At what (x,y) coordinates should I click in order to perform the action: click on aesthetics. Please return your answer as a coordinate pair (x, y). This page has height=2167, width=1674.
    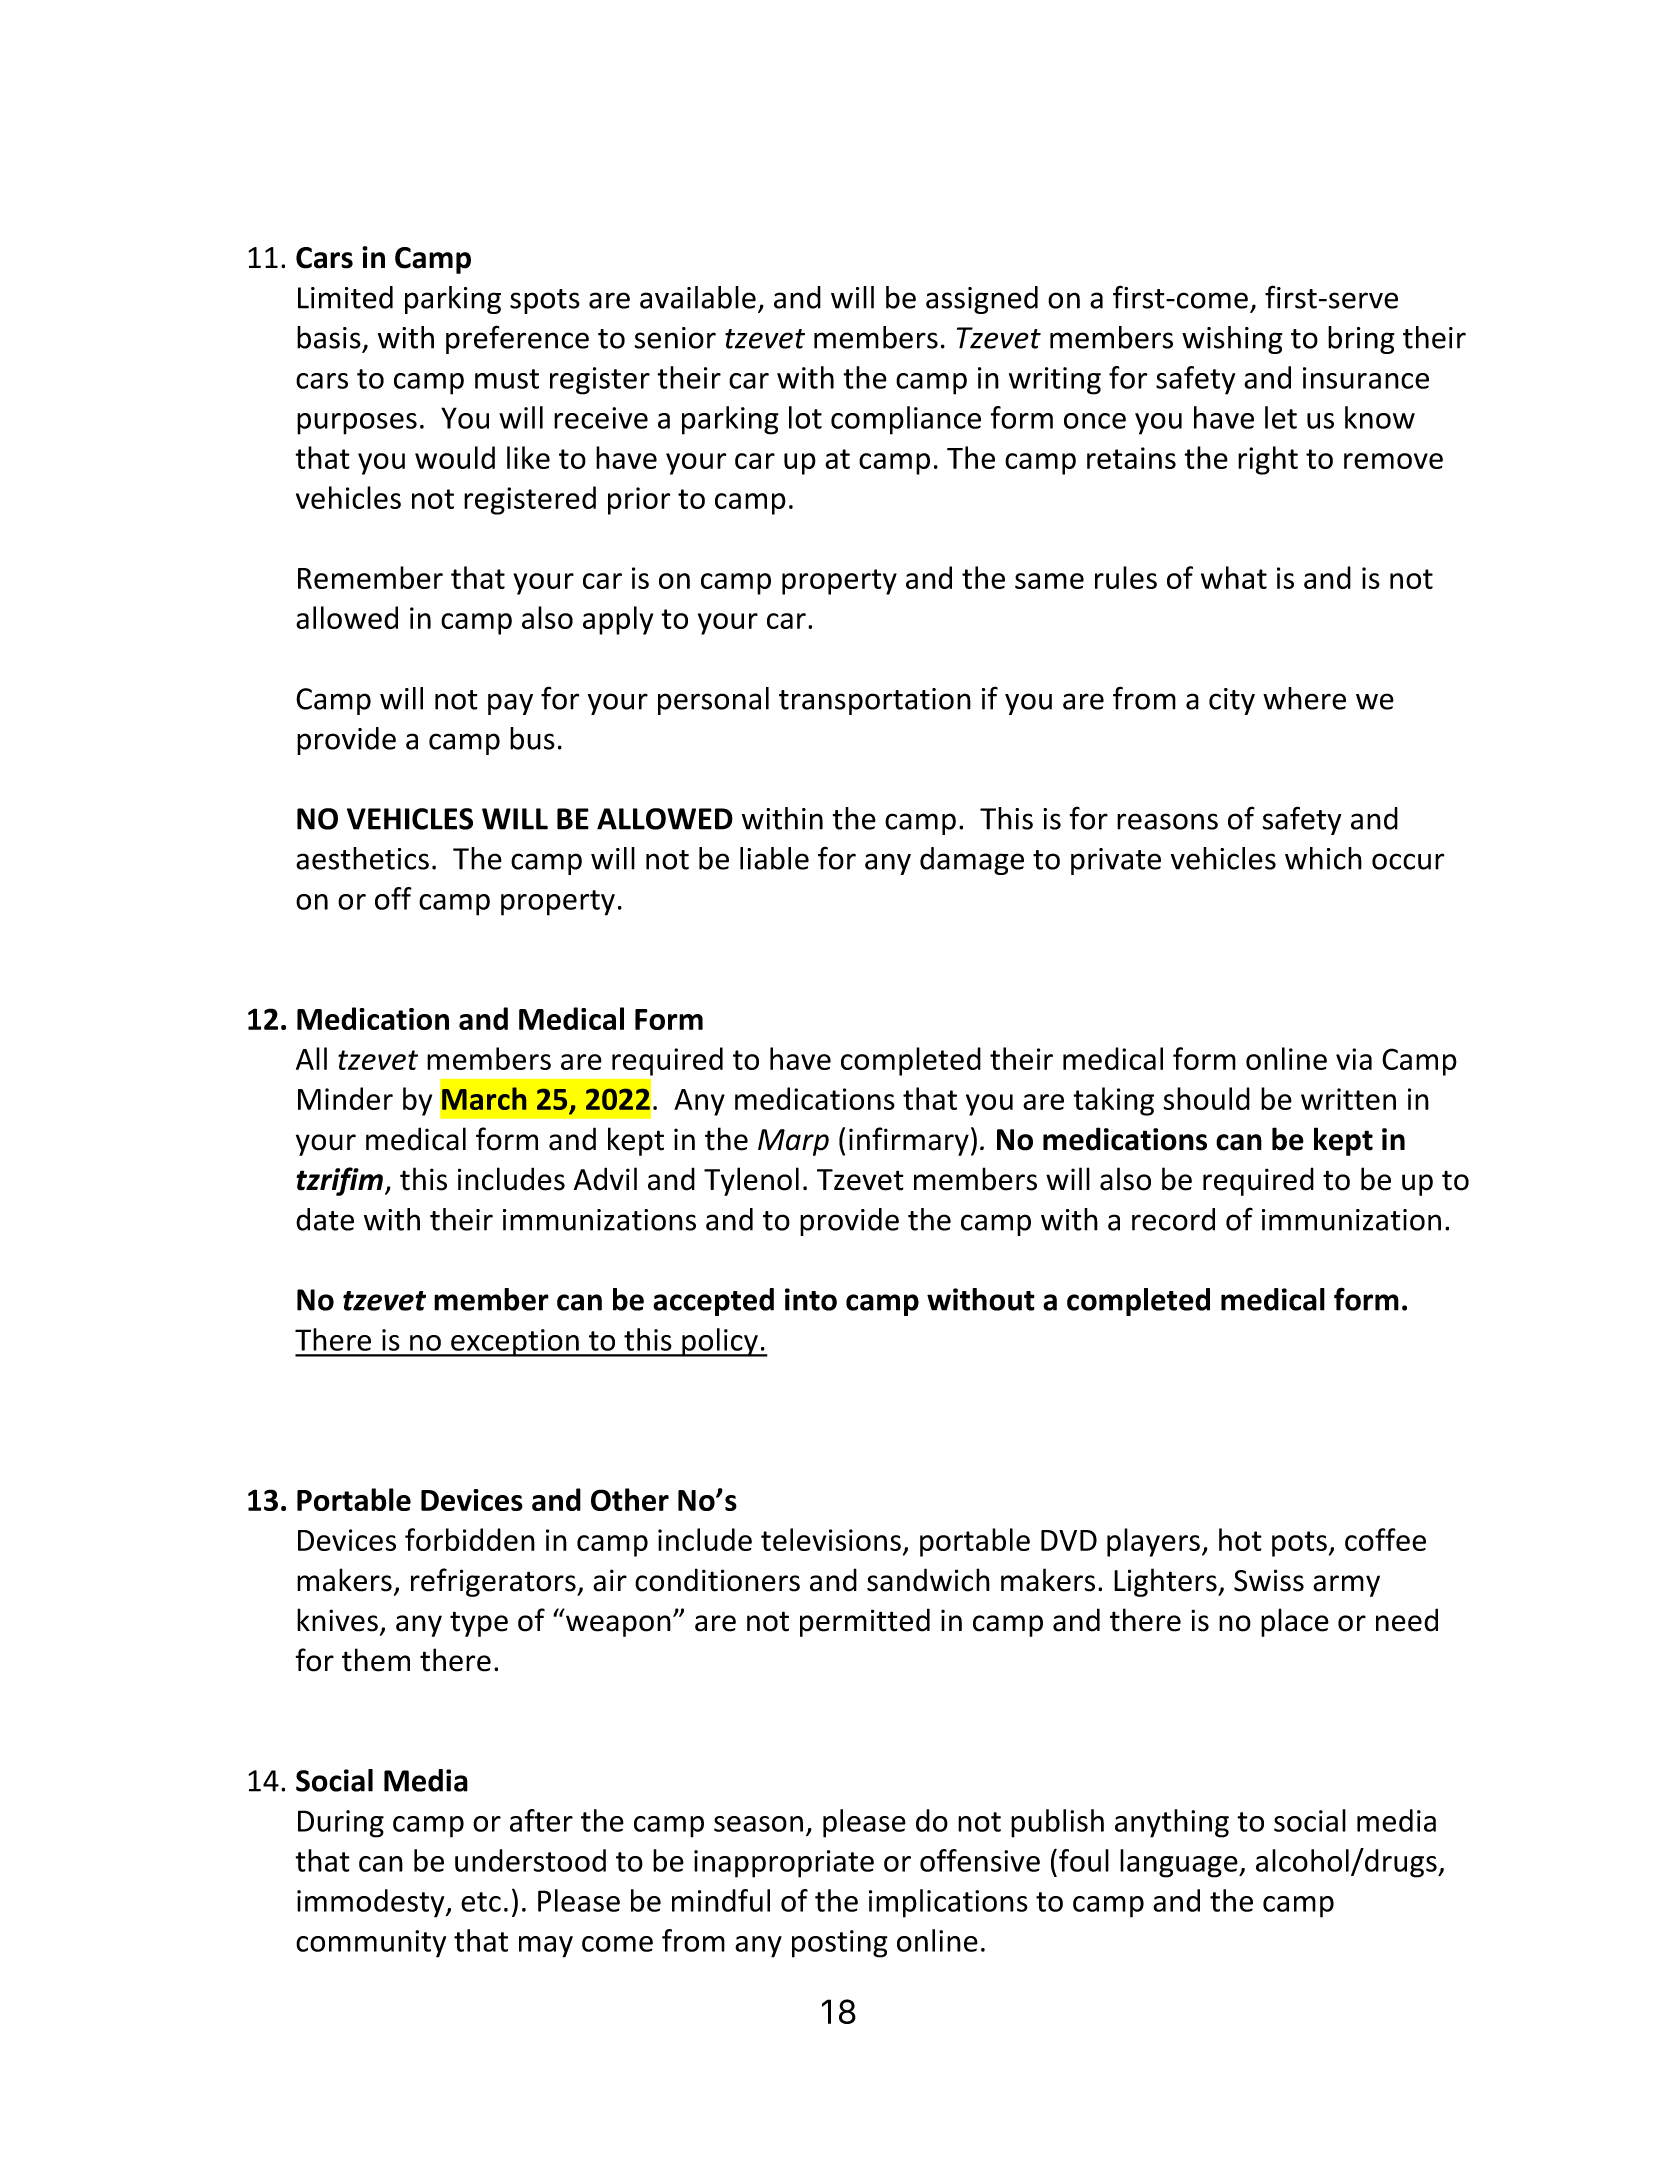
    Looking at the image, I should click on (362, 858).
